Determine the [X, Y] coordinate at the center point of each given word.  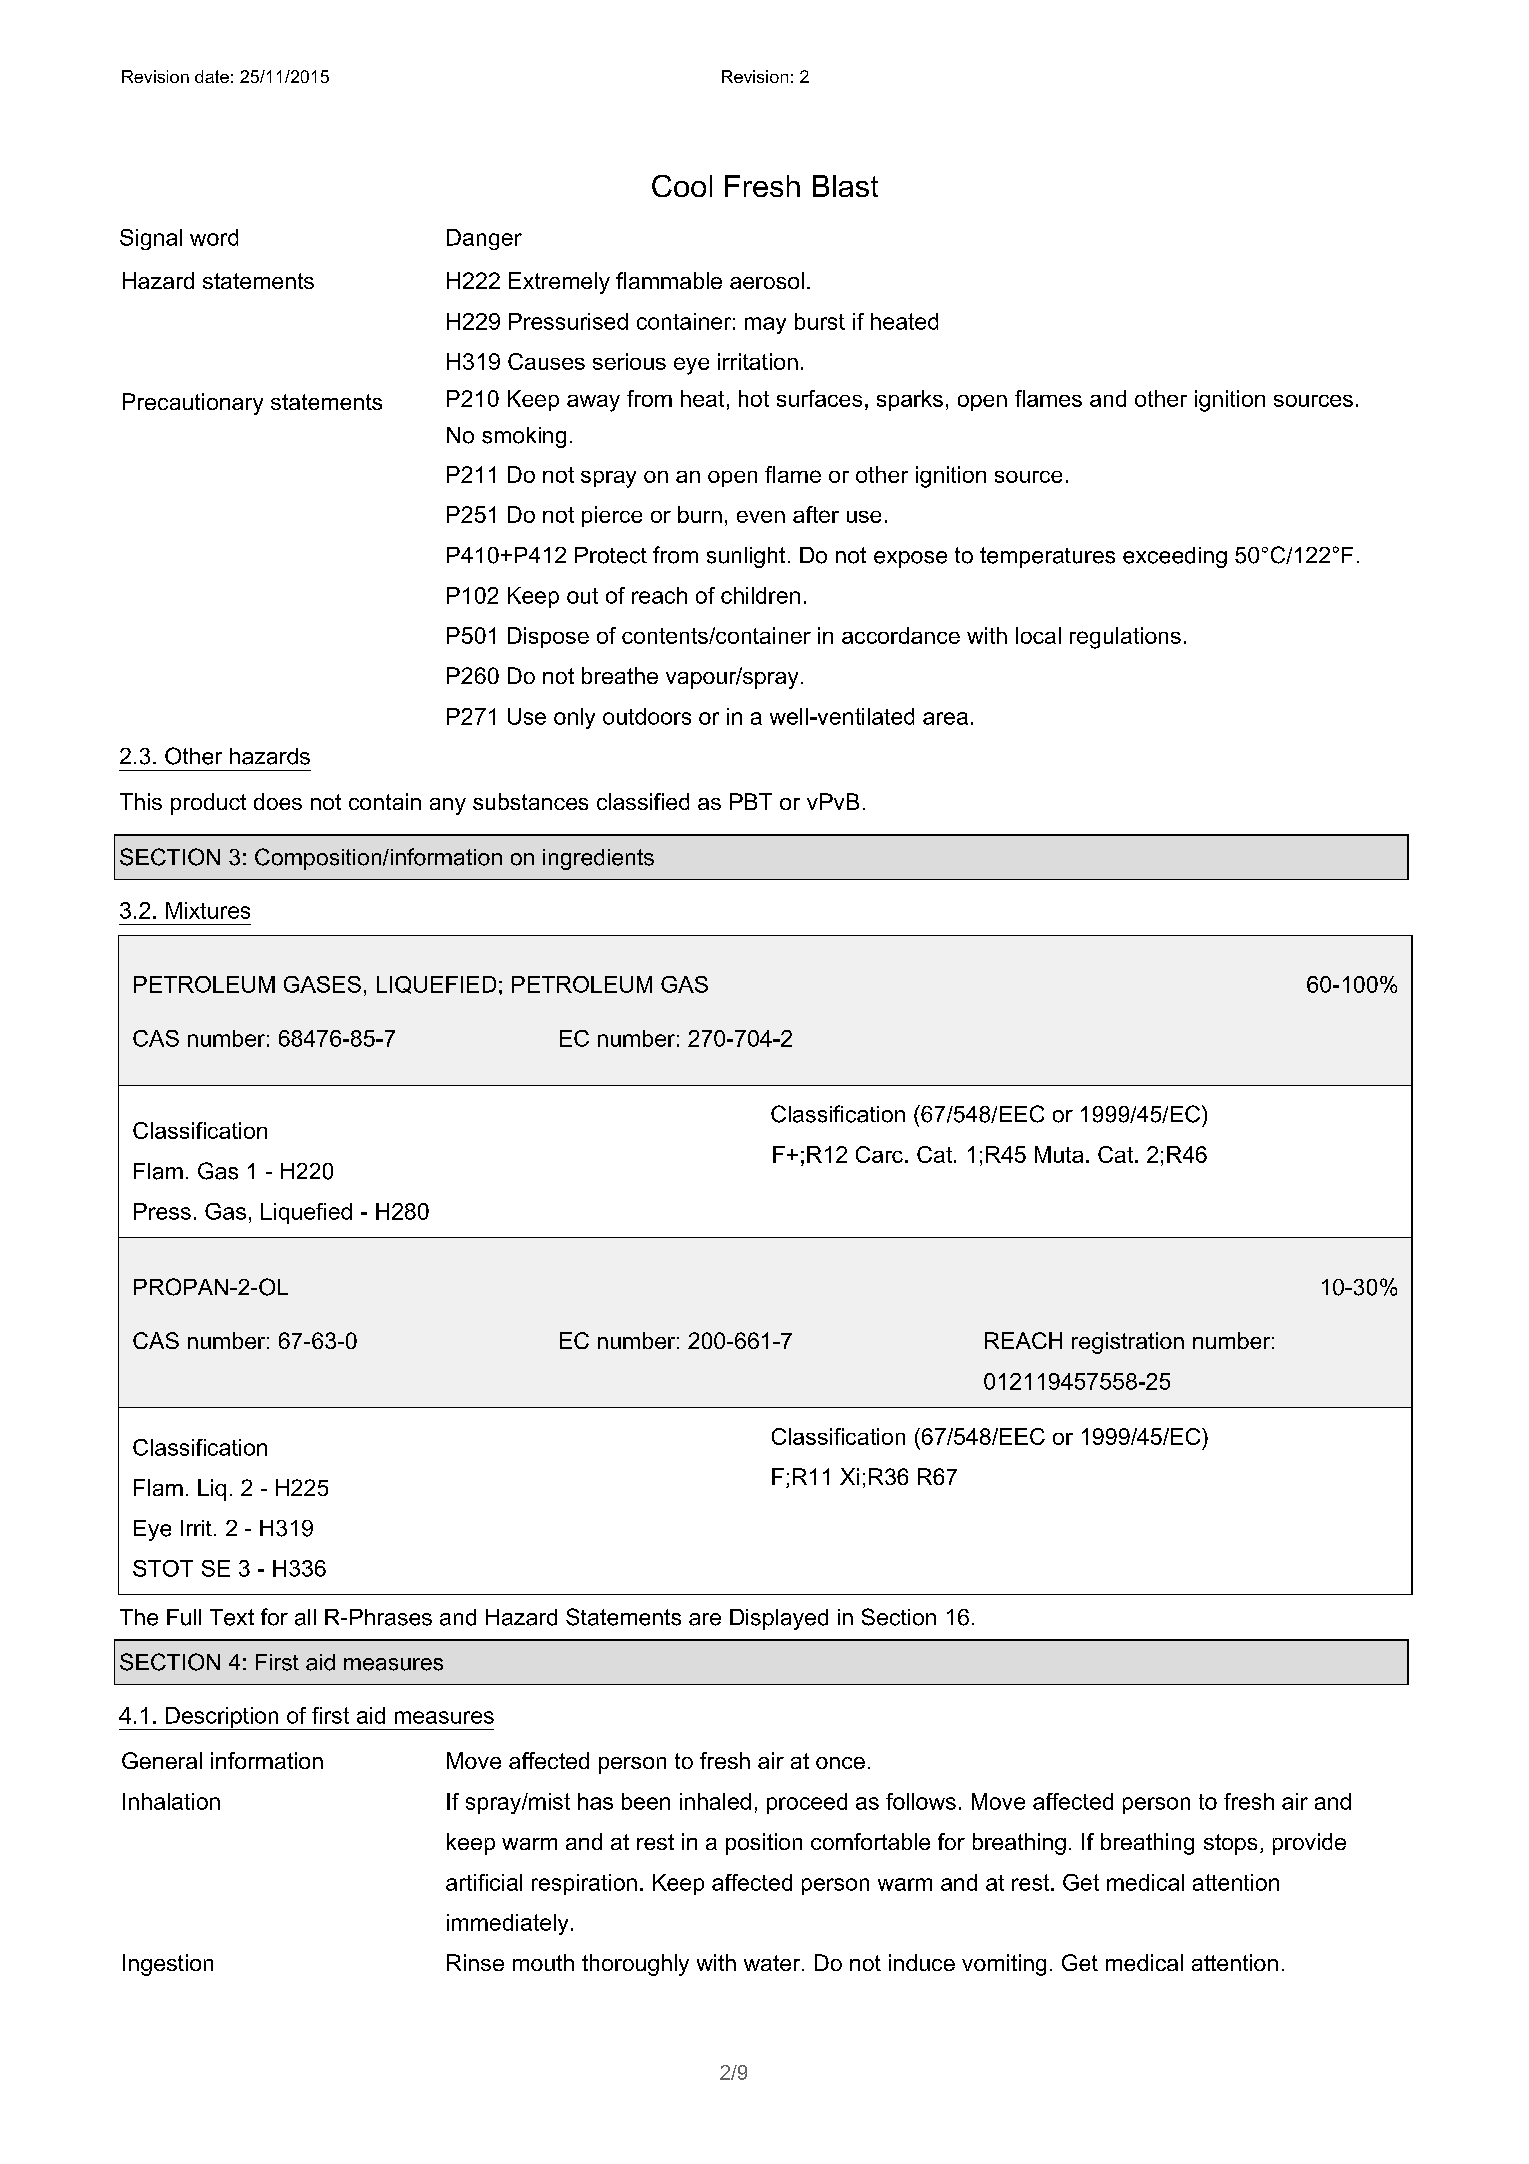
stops [1230, 1844]
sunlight [746, 557]
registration [1128, 1343]
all [305, 1617]
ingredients [598, 859]
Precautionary [193, 404]
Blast [845, 186]
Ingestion [168, 1965]
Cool [682, 186]
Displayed [779, 1619]
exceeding [1175, 557]
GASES [322, 984]
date [212, 76]
